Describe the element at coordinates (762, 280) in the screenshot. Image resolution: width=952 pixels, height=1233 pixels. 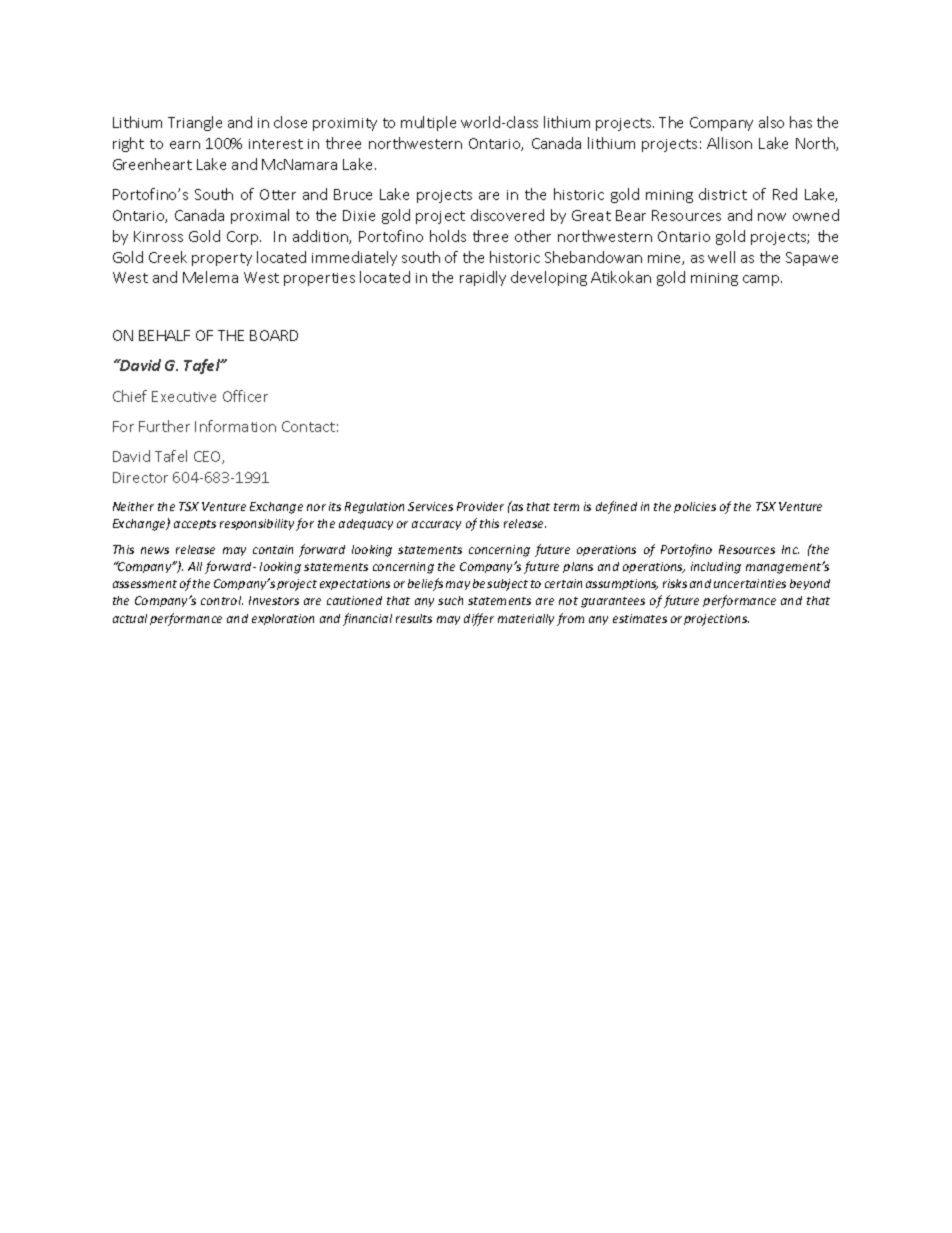
I see `camp` at that location.
